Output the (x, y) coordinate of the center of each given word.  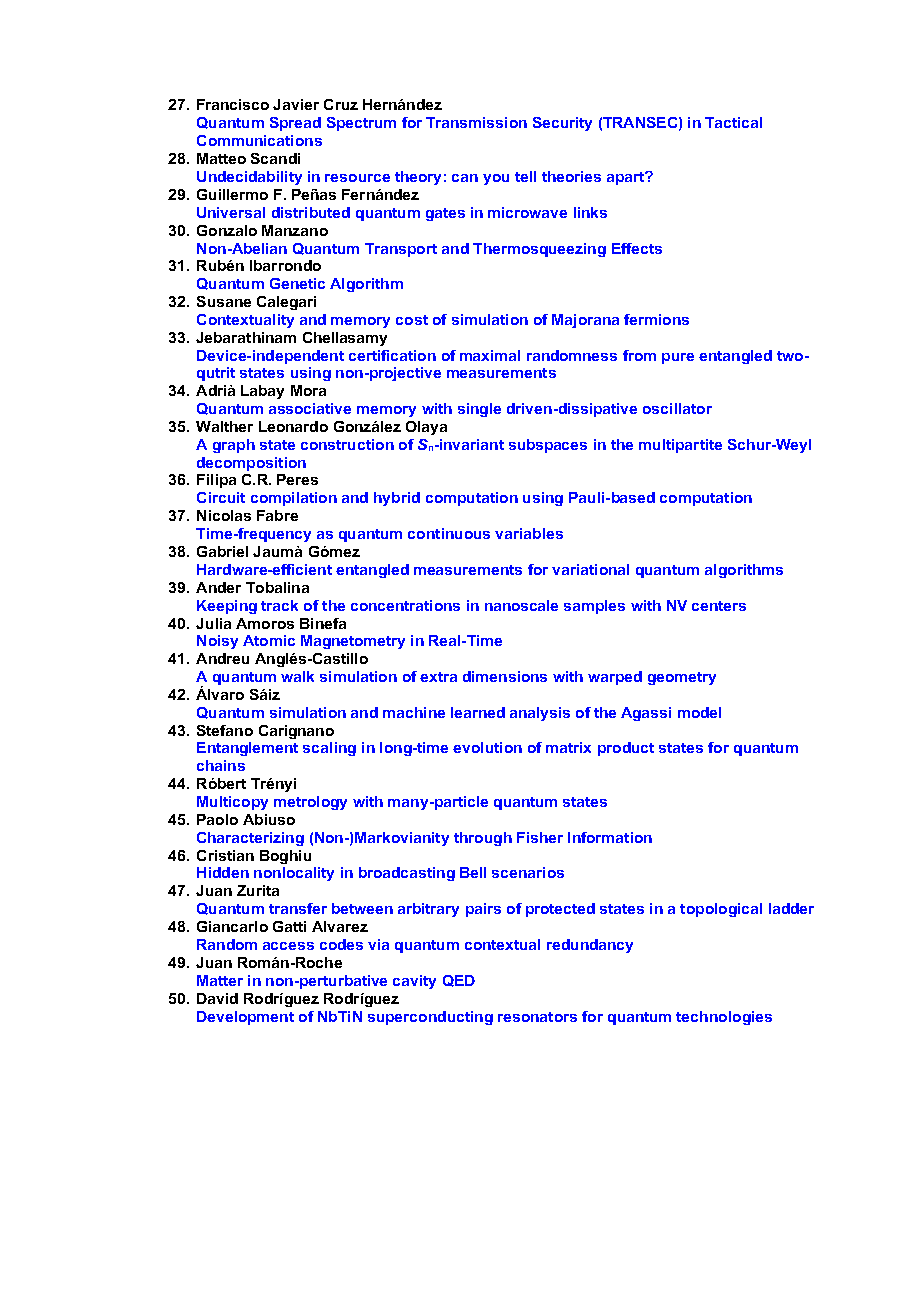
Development (245, 1018)
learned (478, 712)
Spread (295, 124)
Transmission (476, 122)
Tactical (733, 122)
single (479, 410)
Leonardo (293, 426)
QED (459, 981)
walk (297, 676)
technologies (724, 1018)
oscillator (677, 408)
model (699, 712)
